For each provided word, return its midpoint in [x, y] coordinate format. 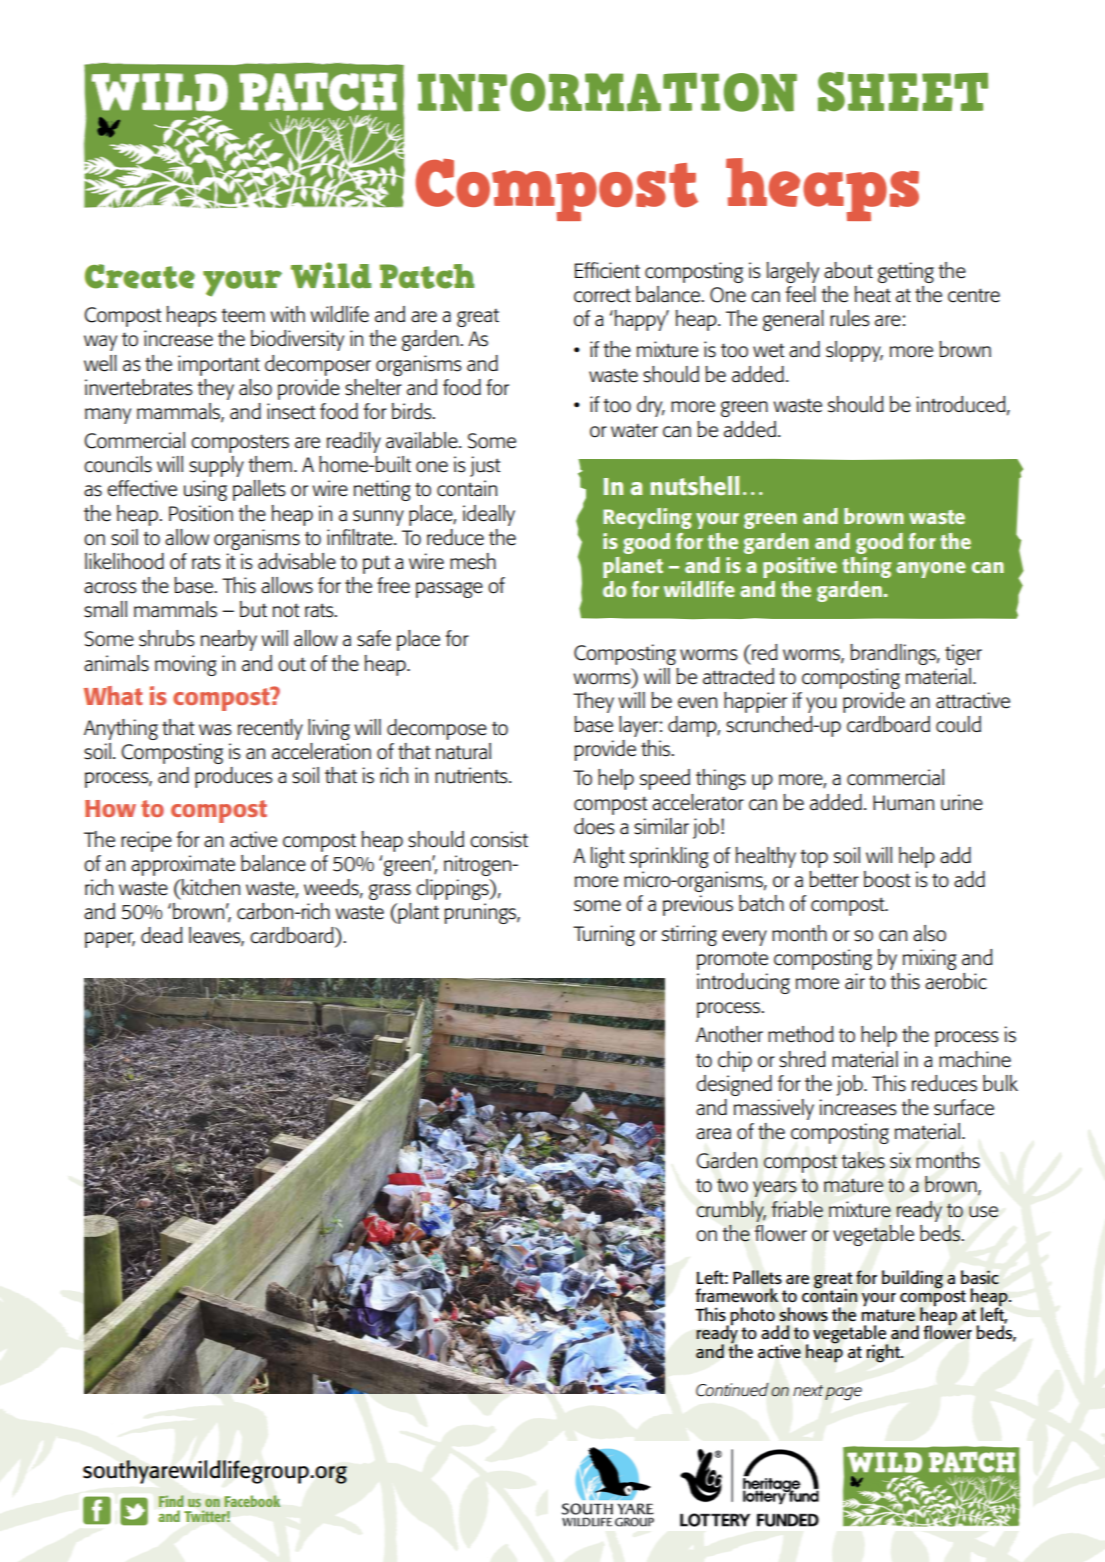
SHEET [903, 92]
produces [234, 777]
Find [171, 1501]
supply [216, 466]
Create [140, 276]
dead [162, 935]
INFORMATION [607, 92]
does [594, 826]
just [485, 466]
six [900, 1160]
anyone [931, 570]
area [713, 1134]
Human [903, 803]
